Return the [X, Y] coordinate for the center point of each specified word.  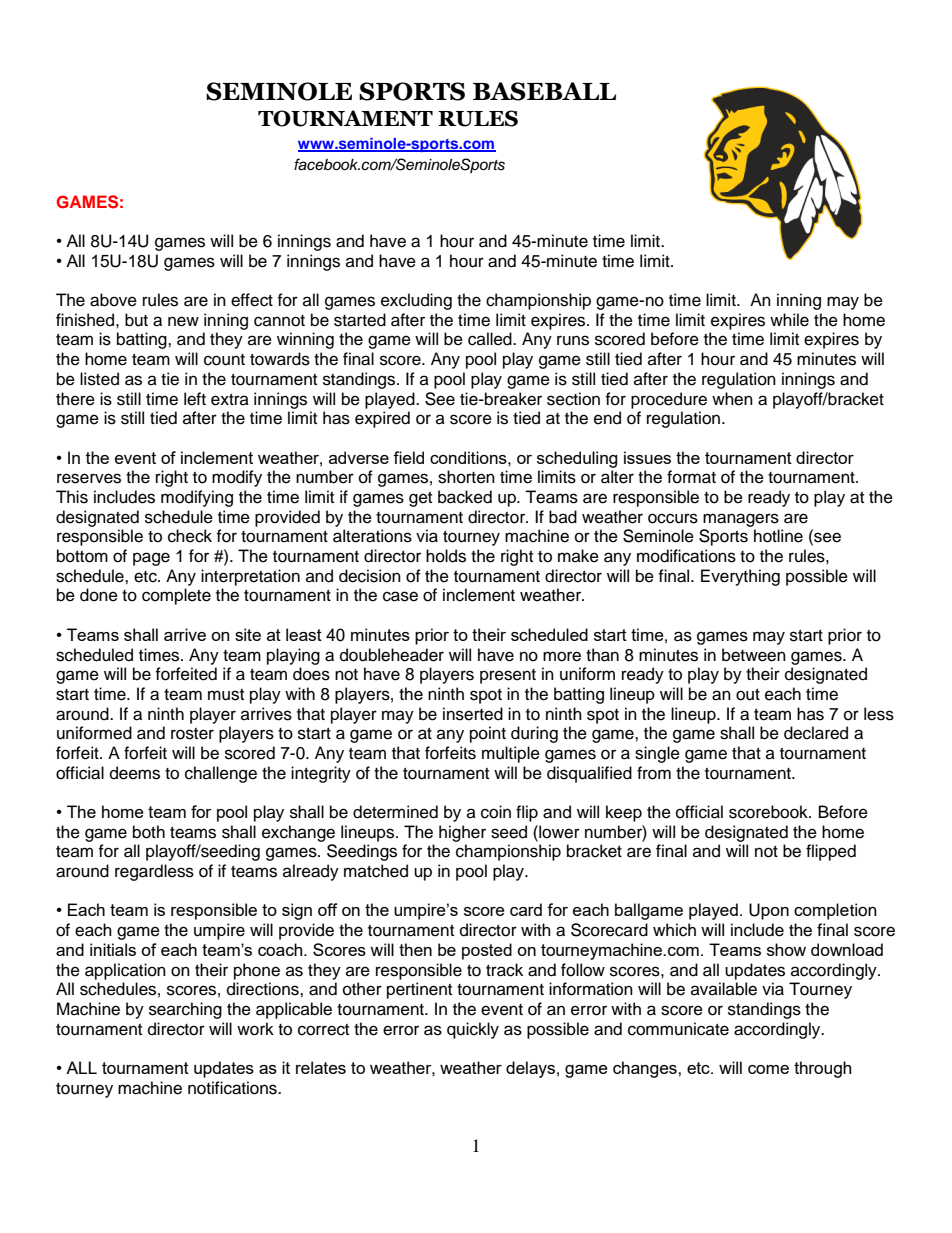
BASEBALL [544, 91]
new [183, 321]
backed [465, 497]
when [732, 399]
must [226, 695]
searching [185, 1010]
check [190, 536]
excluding [416, 301]
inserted [473, 714]
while [789, 320]
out [748, 695]
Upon [769, 911]
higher [462, 833]
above [113, 300]
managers [741, 520]
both [149, 832]
